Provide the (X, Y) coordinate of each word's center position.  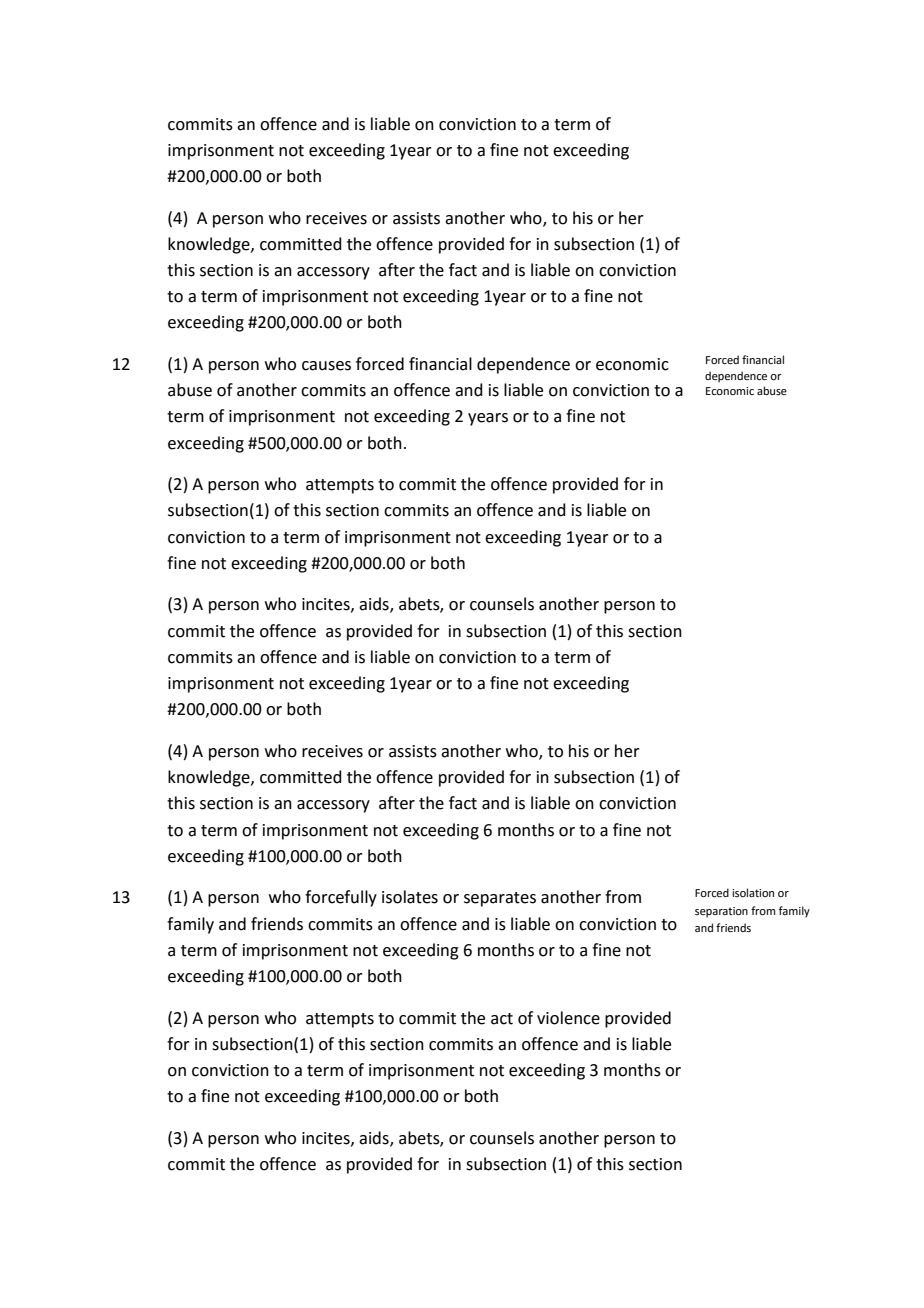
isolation (753, 892)
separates (500, 899)
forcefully (341, 898)
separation (721, 912)
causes (326, 366)
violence (568, 1018)
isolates (410, 897)
